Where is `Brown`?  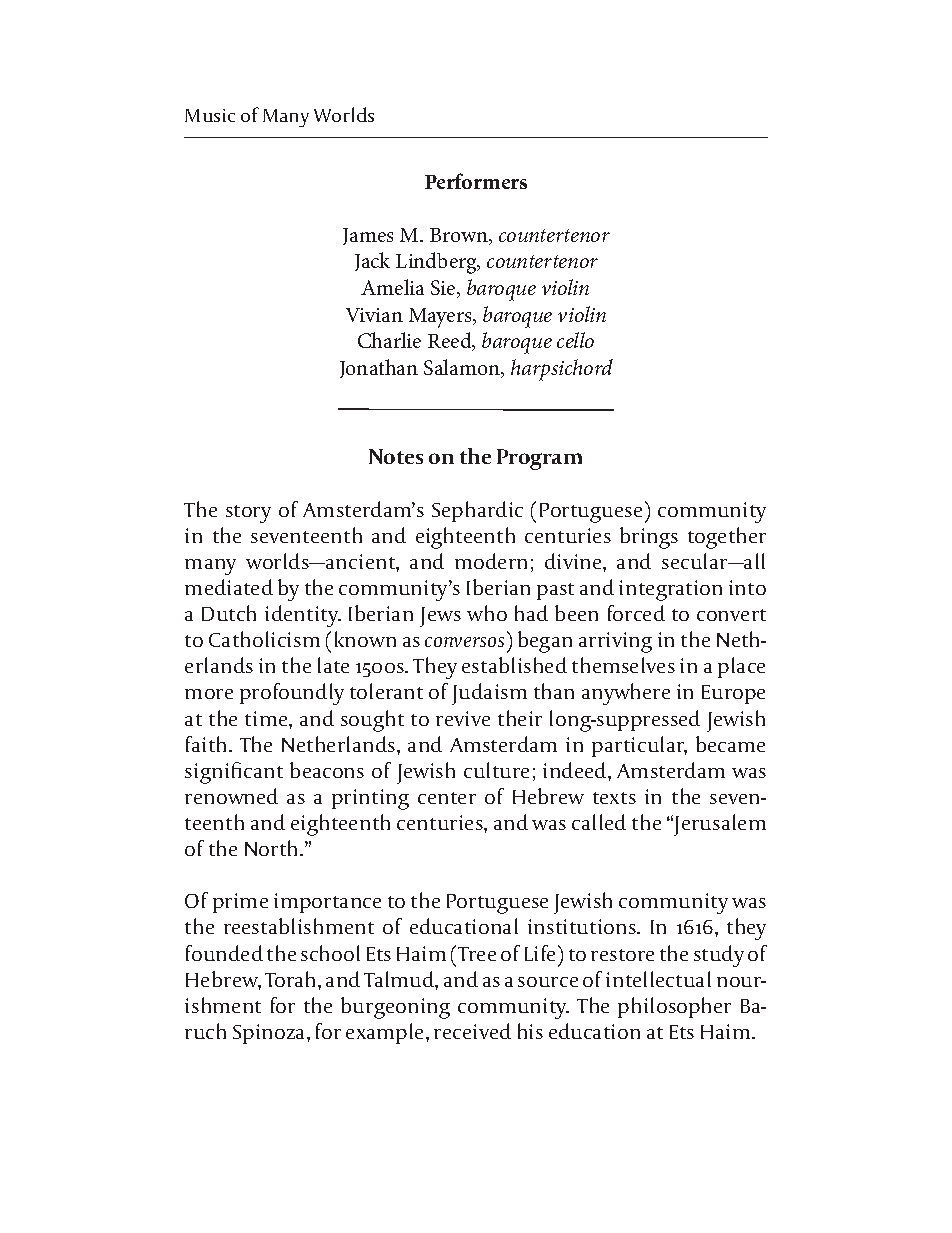 Brown is located at coordinates (460, 236).
